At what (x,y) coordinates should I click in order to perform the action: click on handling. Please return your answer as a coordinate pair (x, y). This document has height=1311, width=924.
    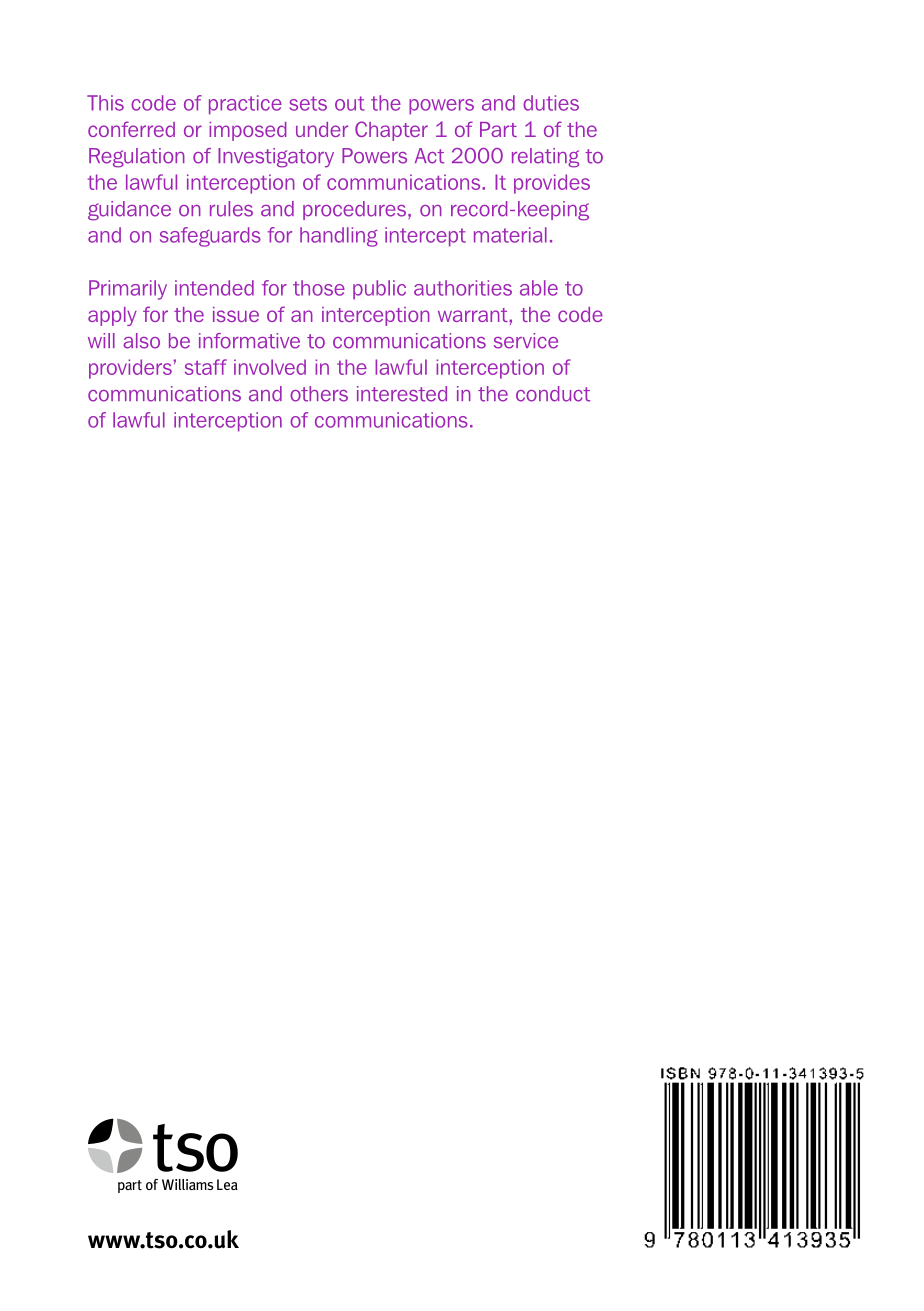
    Looking at the image, I should click on (339, 237).
